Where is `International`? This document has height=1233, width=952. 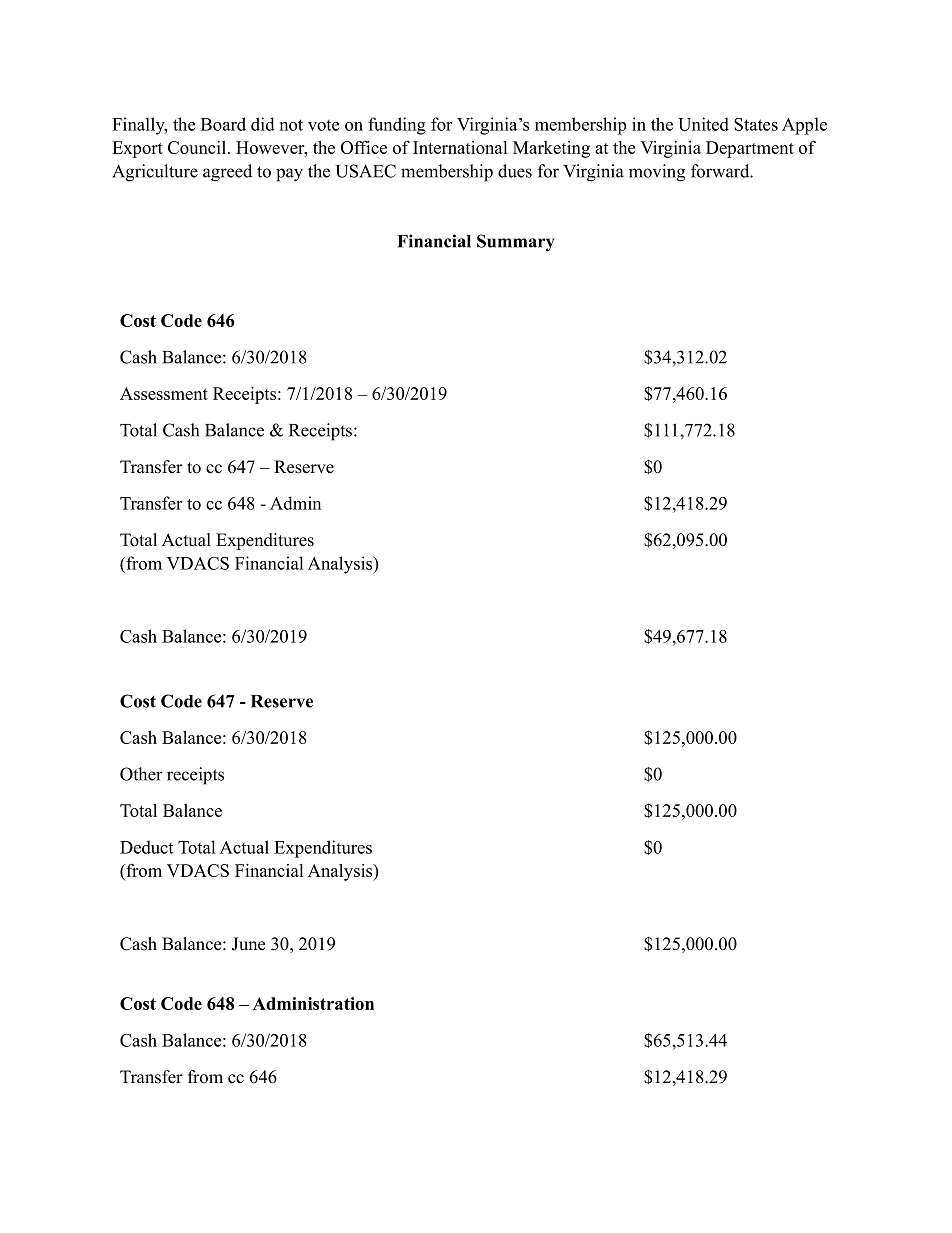
International is located at coordinates (460, 147).
